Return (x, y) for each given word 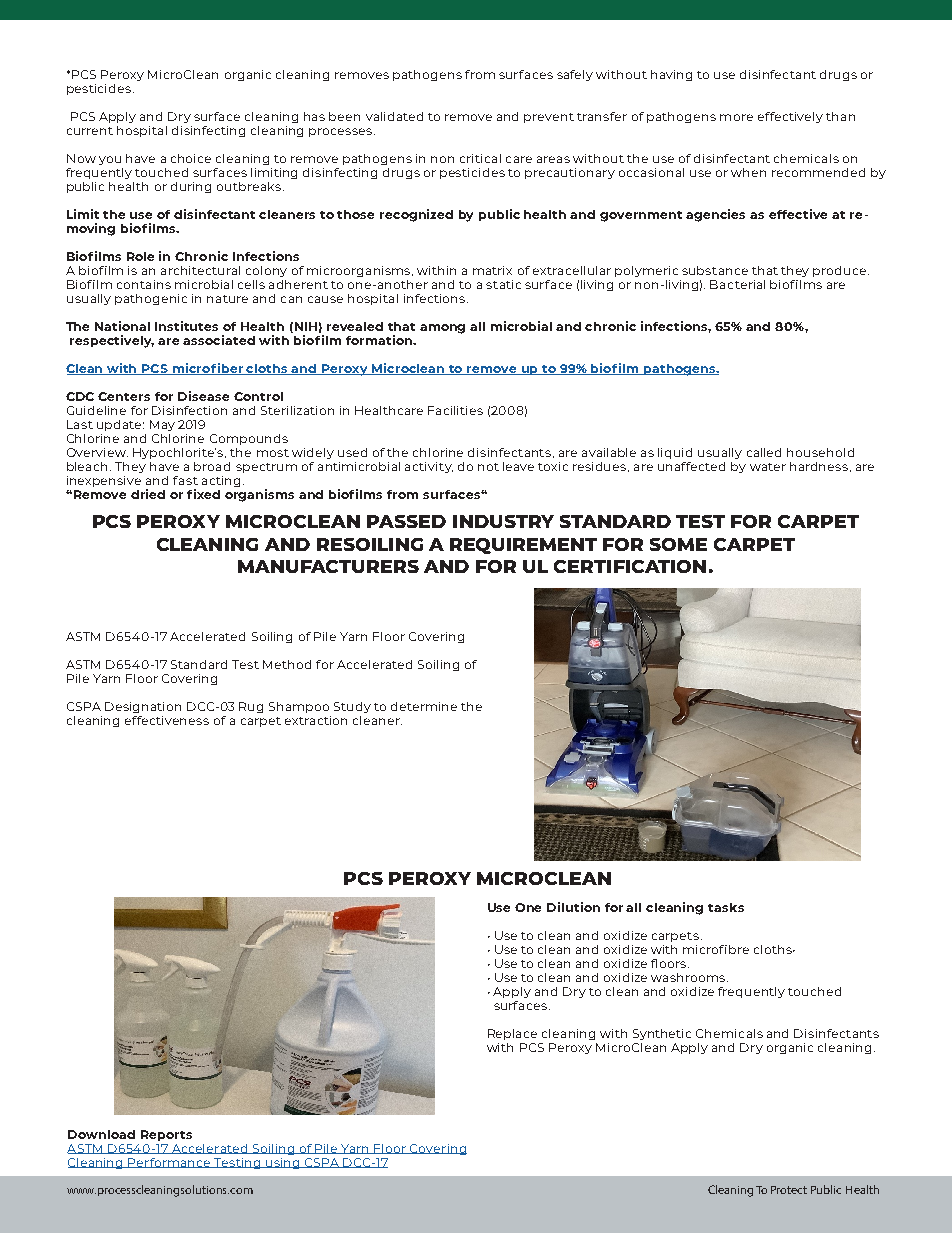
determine (424, 706)
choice (191, 158)
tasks (726, 907)
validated (394, 116)
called (764, 452)
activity (429, 467)
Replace (512, 1034)
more (736, 117)
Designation (143, 707)
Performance (170, 1163)
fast (185, 480)
